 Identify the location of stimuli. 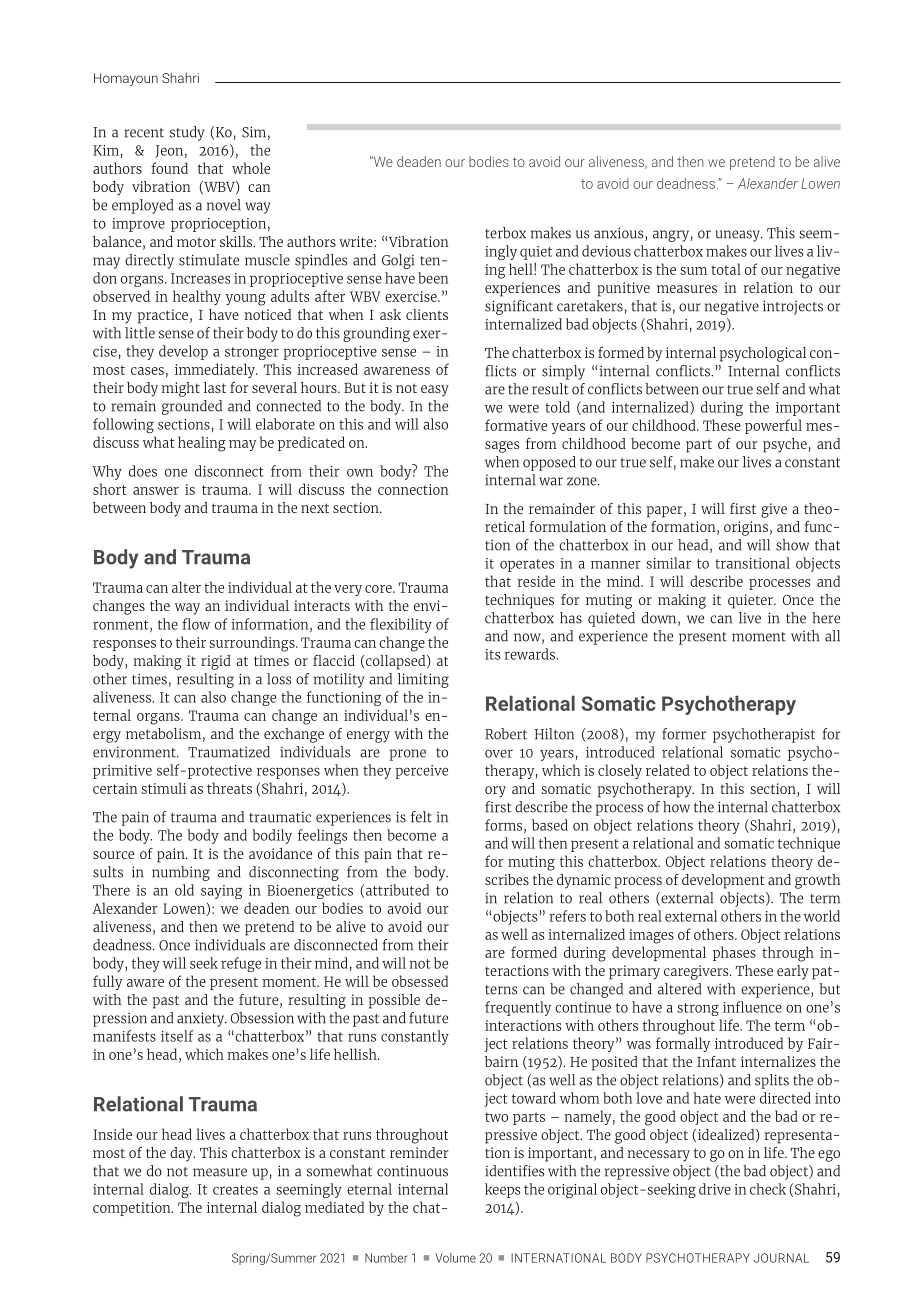
(163, 788).
